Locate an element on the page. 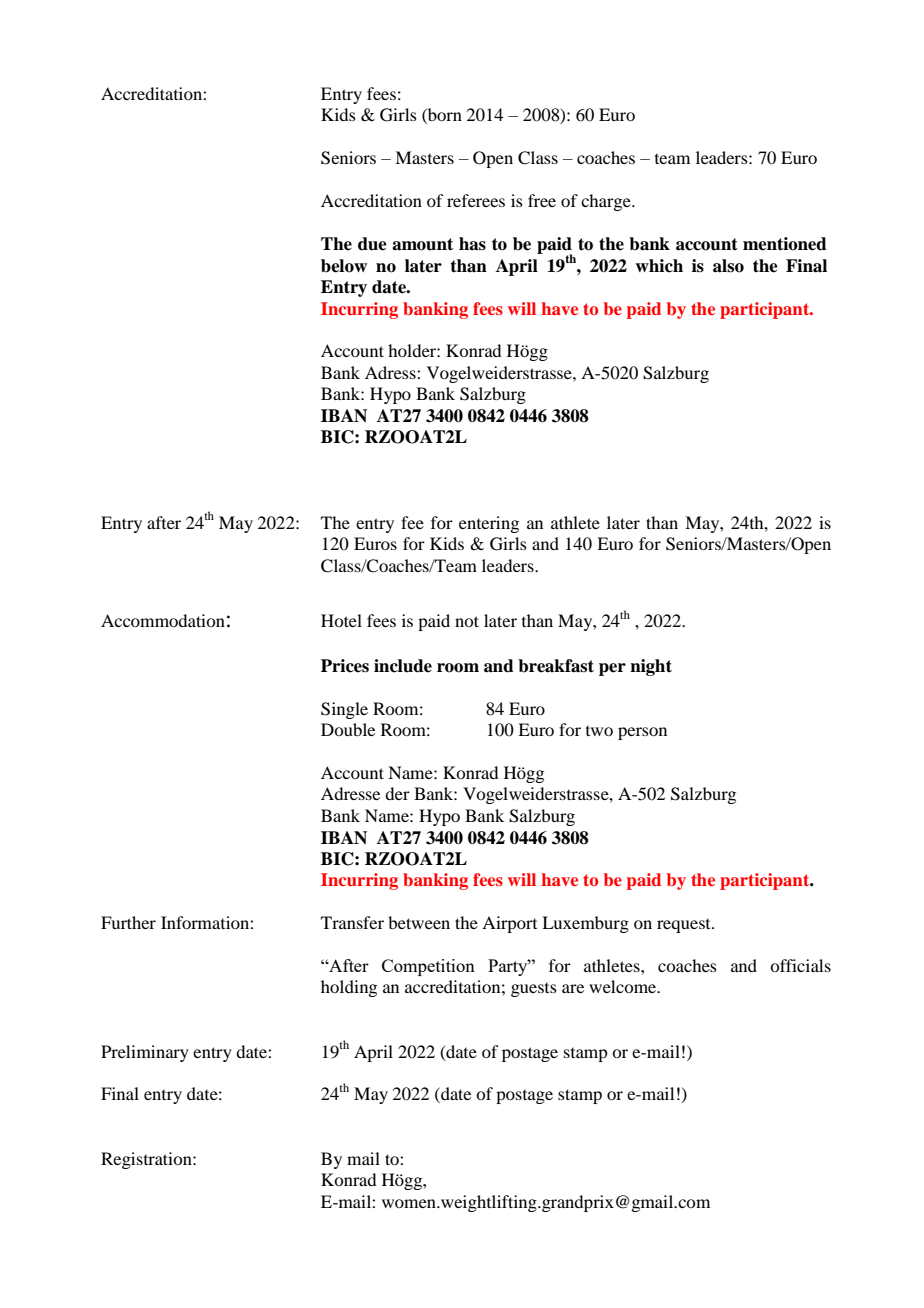 Image resolution: width=924 pixels, height=1308 pixels. include is located at coordinates (403, 666).
